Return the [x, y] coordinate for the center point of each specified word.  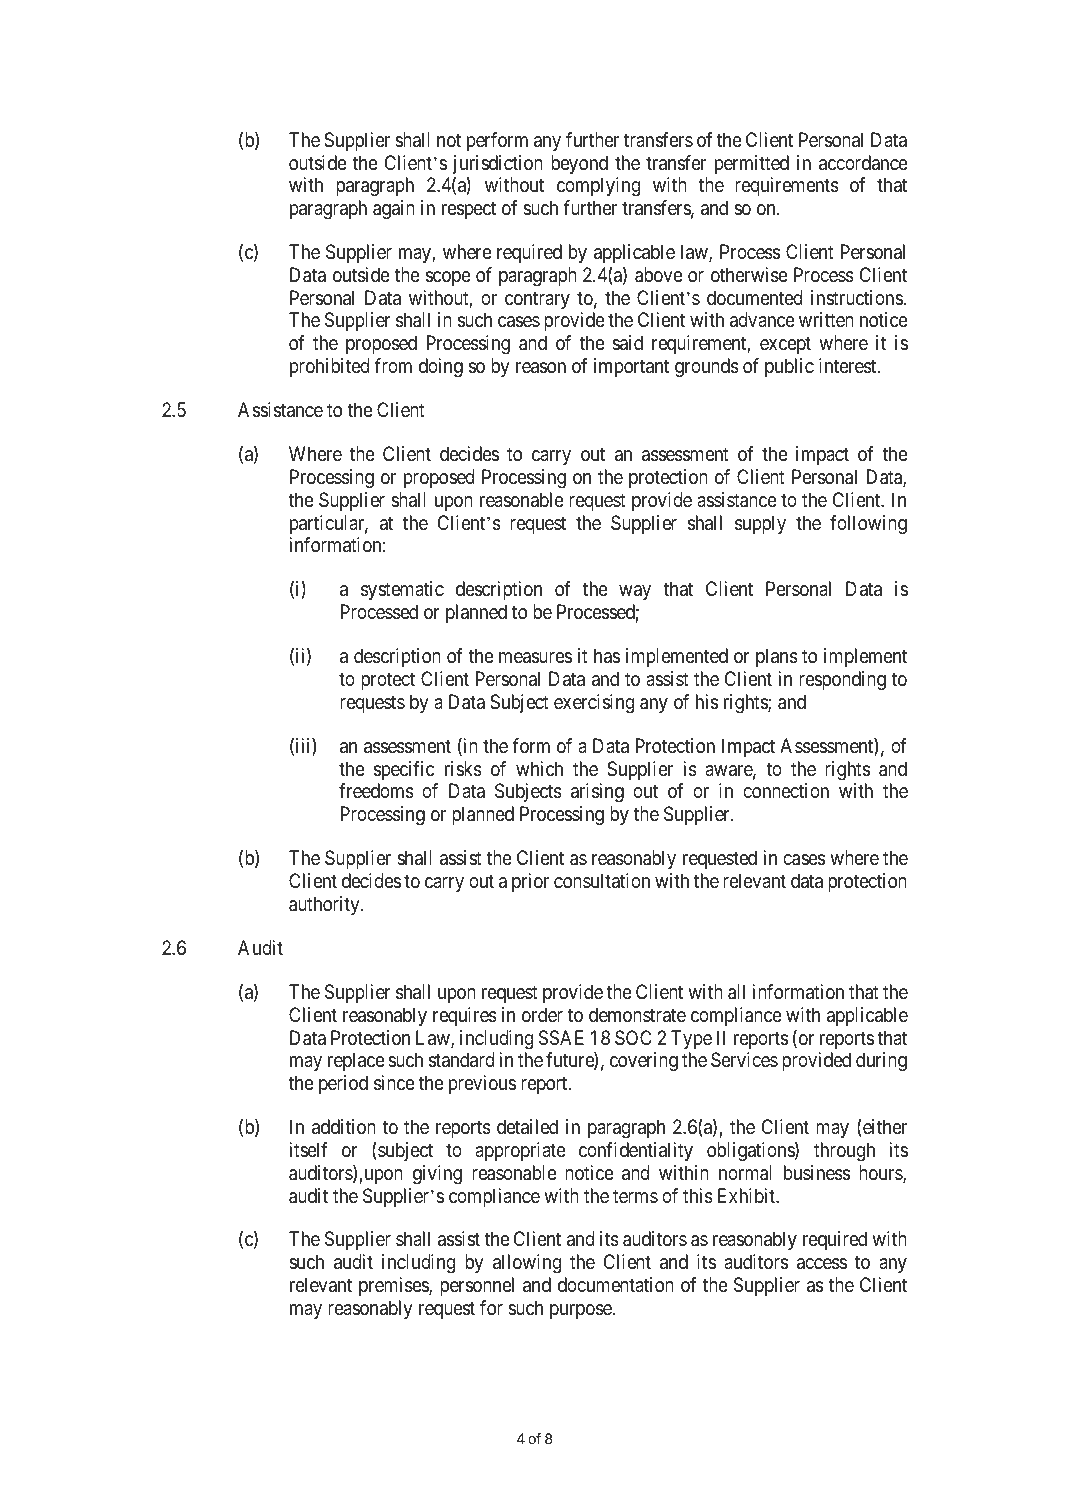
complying [598, 187]
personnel [477, 1286]
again [394, 210]
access [822, 1264]
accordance [863, 163]
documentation [616, 1285]
